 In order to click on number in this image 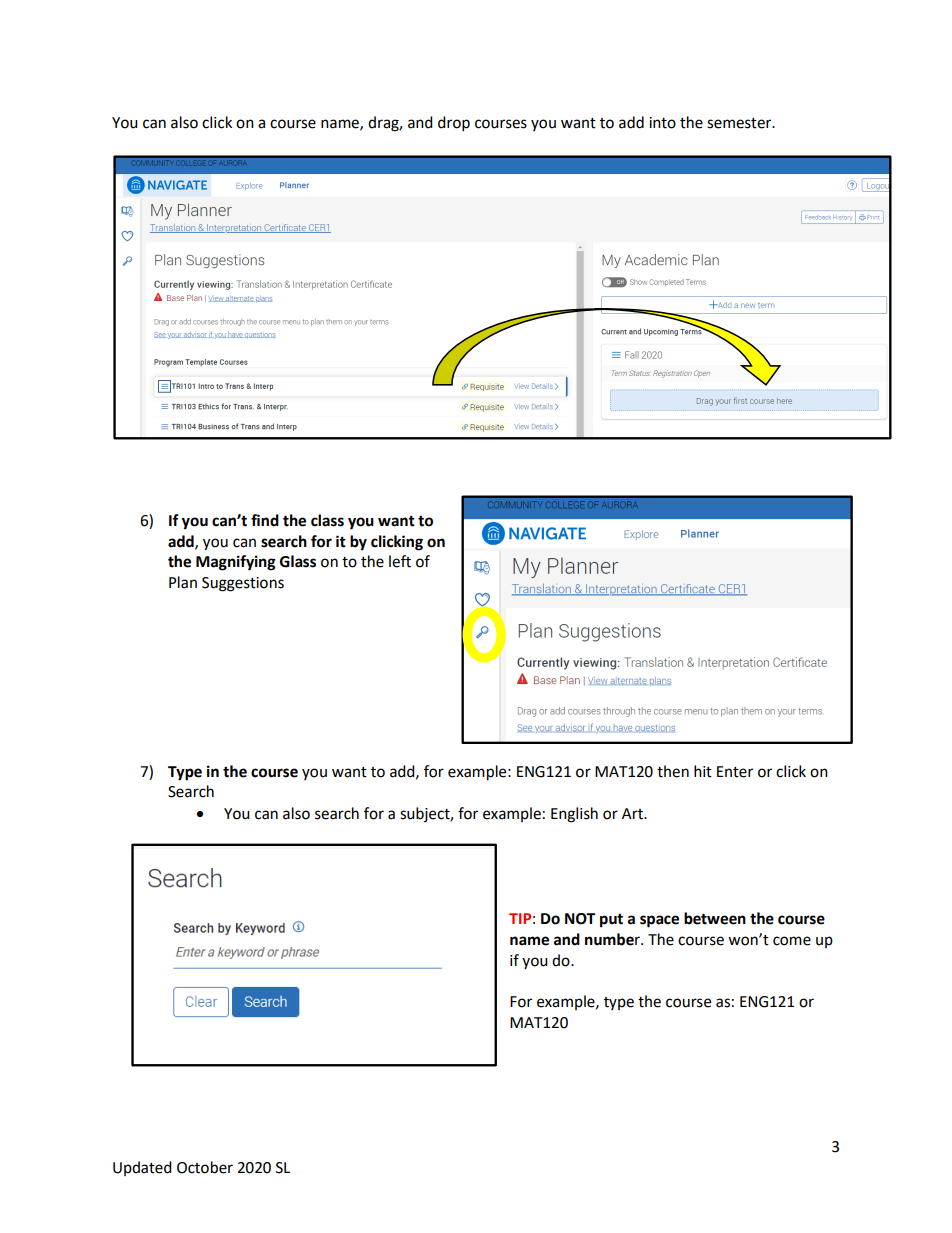, I will do `click(613, 939)`.
